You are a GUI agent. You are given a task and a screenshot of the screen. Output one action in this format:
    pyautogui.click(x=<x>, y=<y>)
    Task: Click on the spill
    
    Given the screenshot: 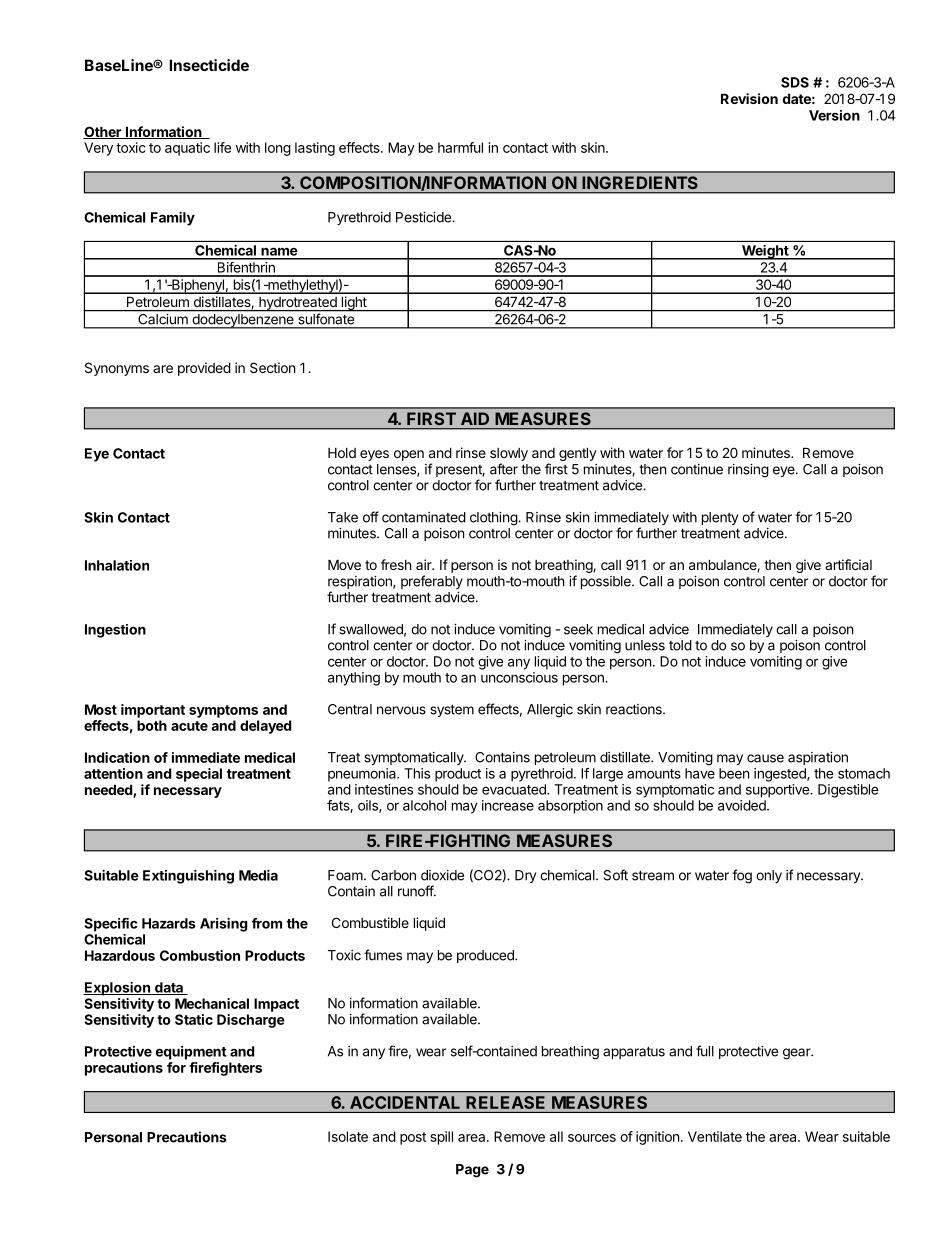 What is the action you would take?
    pyautogui.click(x=441, y=1138)
